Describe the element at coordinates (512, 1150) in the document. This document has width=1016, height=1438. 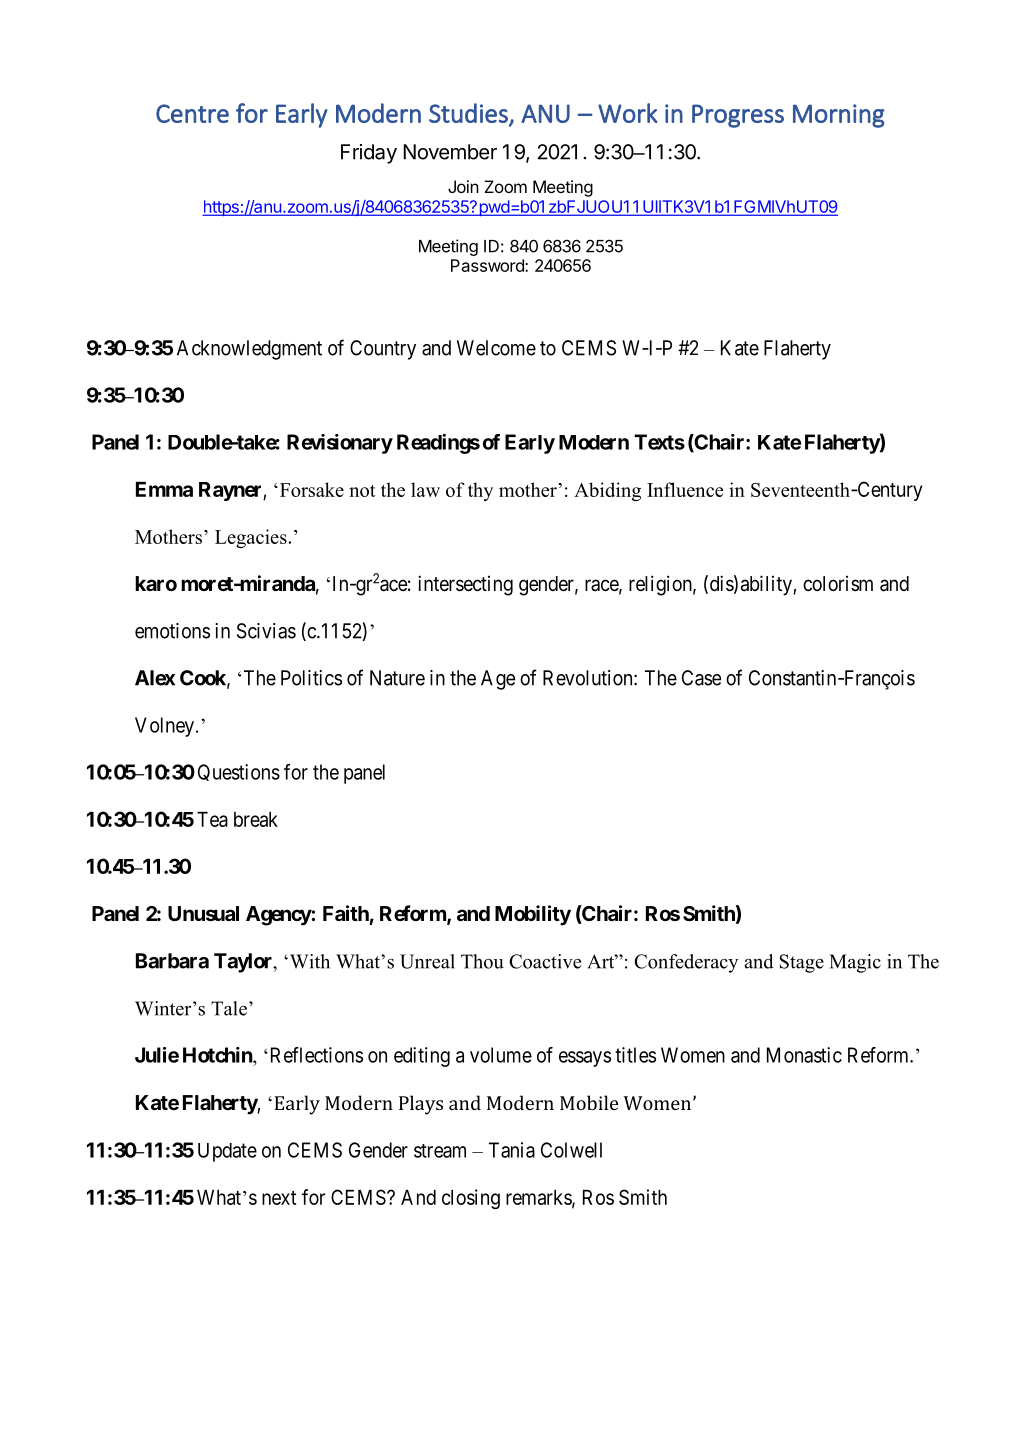
I see `Tania` at that location.
